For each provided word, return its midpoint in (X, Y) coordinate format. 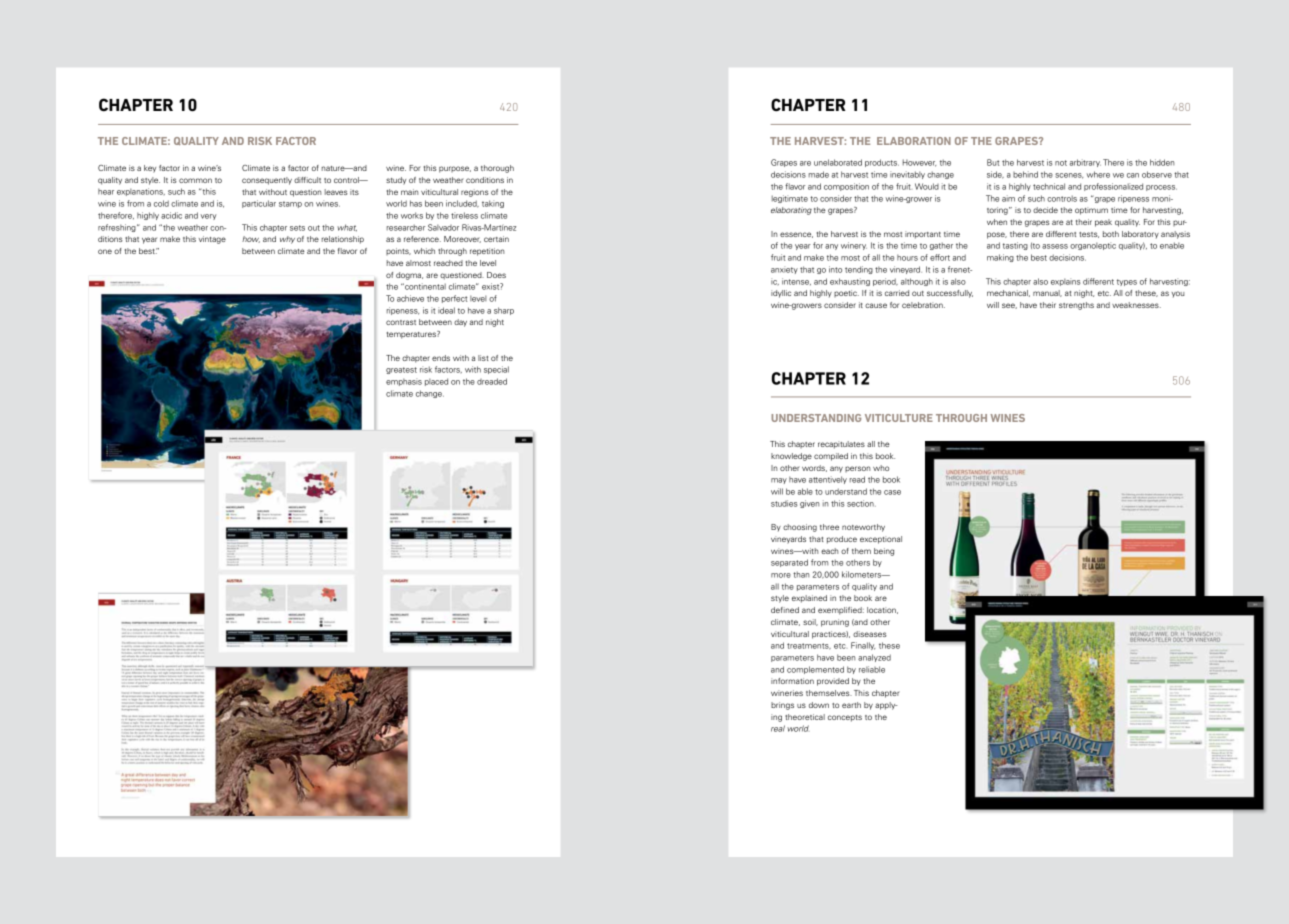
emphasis (404, 382)
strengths (1076, 306)
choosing (800, 528)
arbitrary (1085, 163)
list (483, 358)
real (778, 728)
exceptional (881, 540)
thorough (497, 169)
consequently (267, 181)
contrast (401, 322)
